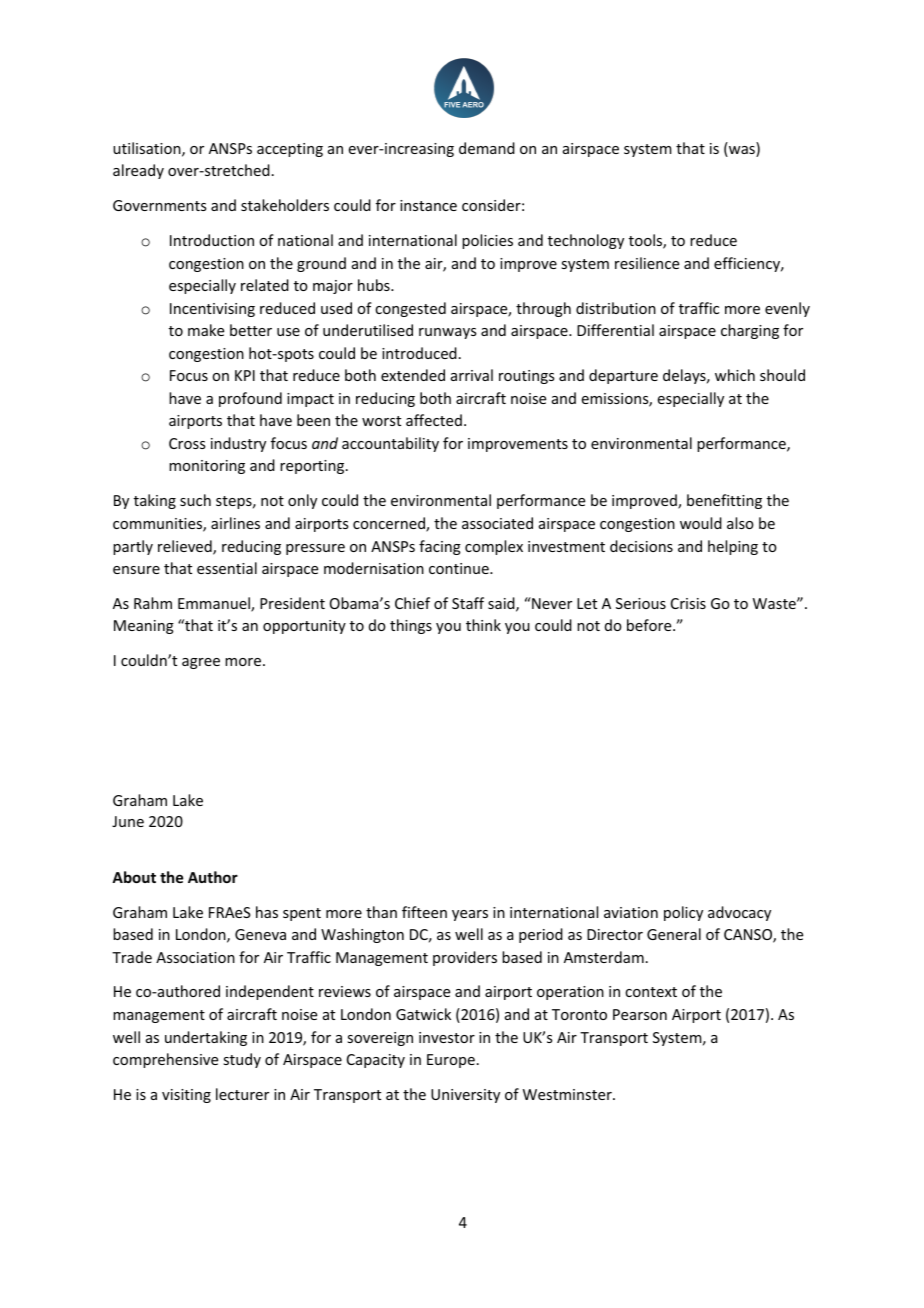 This image has width=924, height=1308. I want to click on already, so click(138, 171).
